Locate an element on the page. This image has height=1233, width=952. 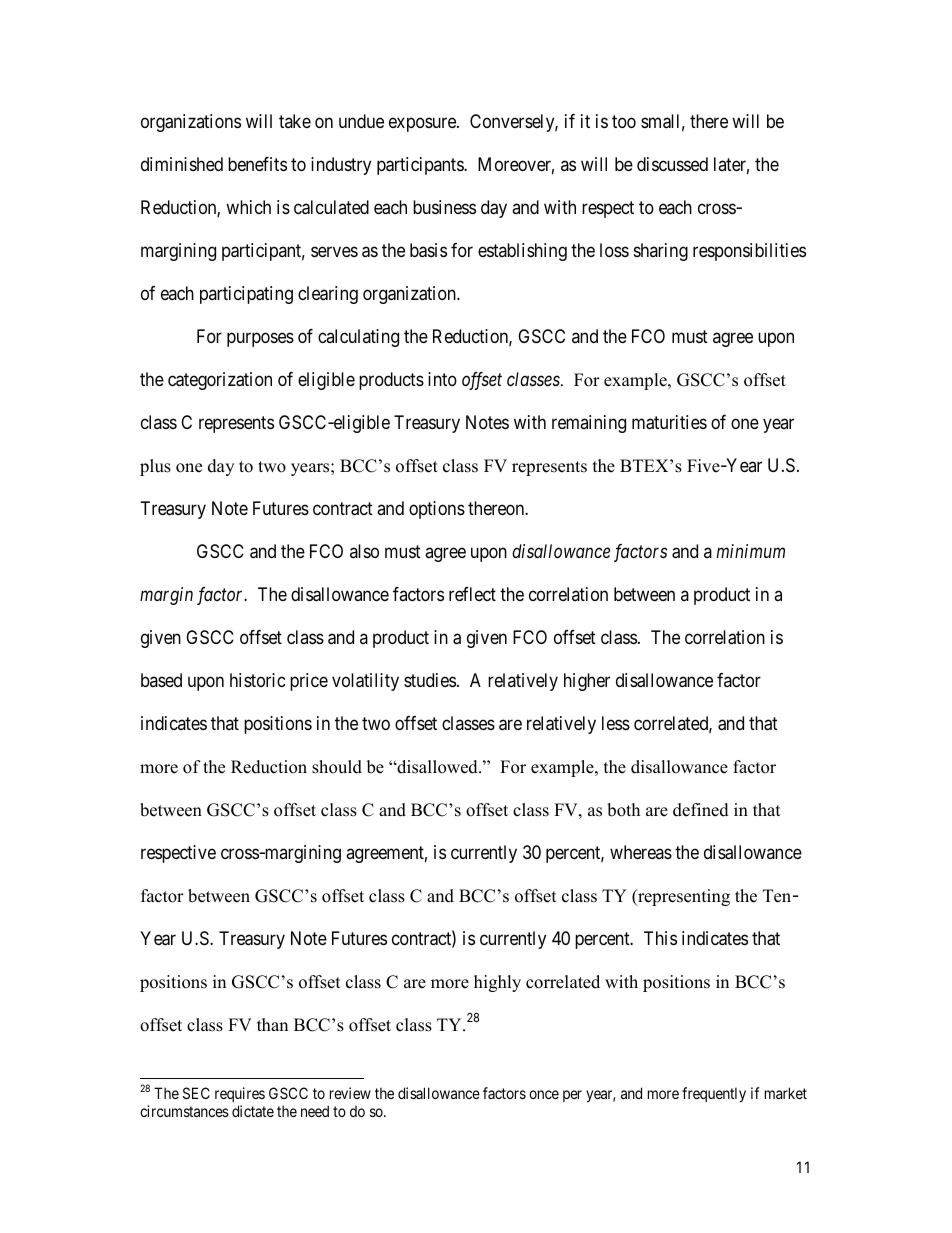
purposes is located at coordinates (260, 340).
